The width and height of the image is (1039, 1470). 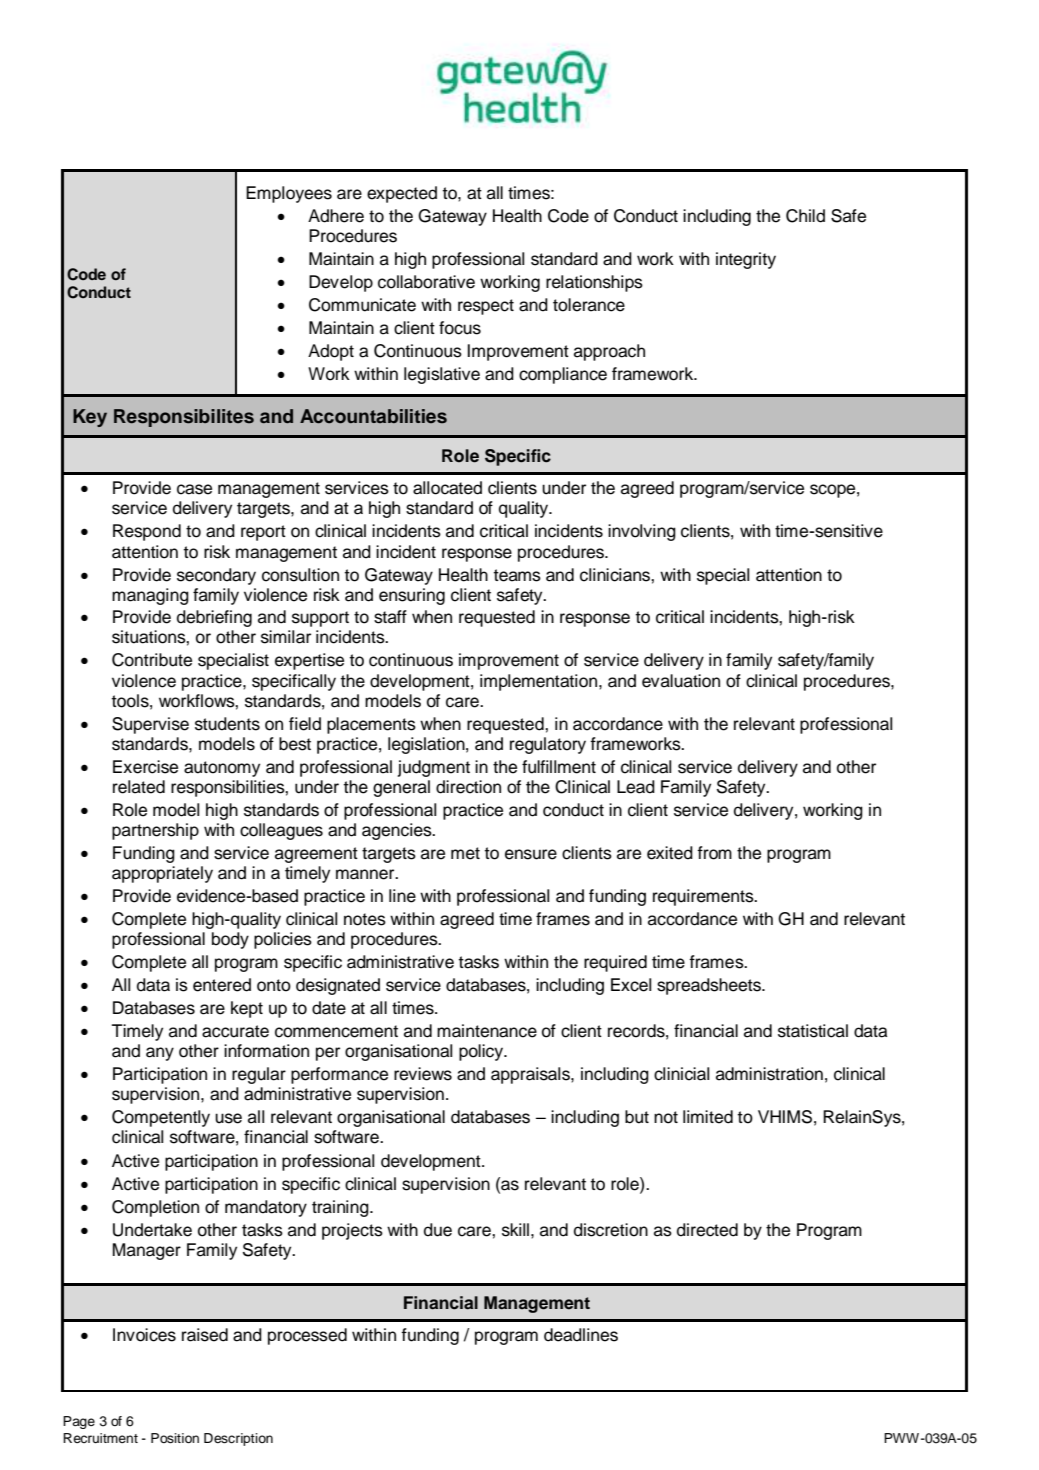 What do you see at coordinates (468, 787) in the image?
I see `direction` at bounding box center [468, 787].
